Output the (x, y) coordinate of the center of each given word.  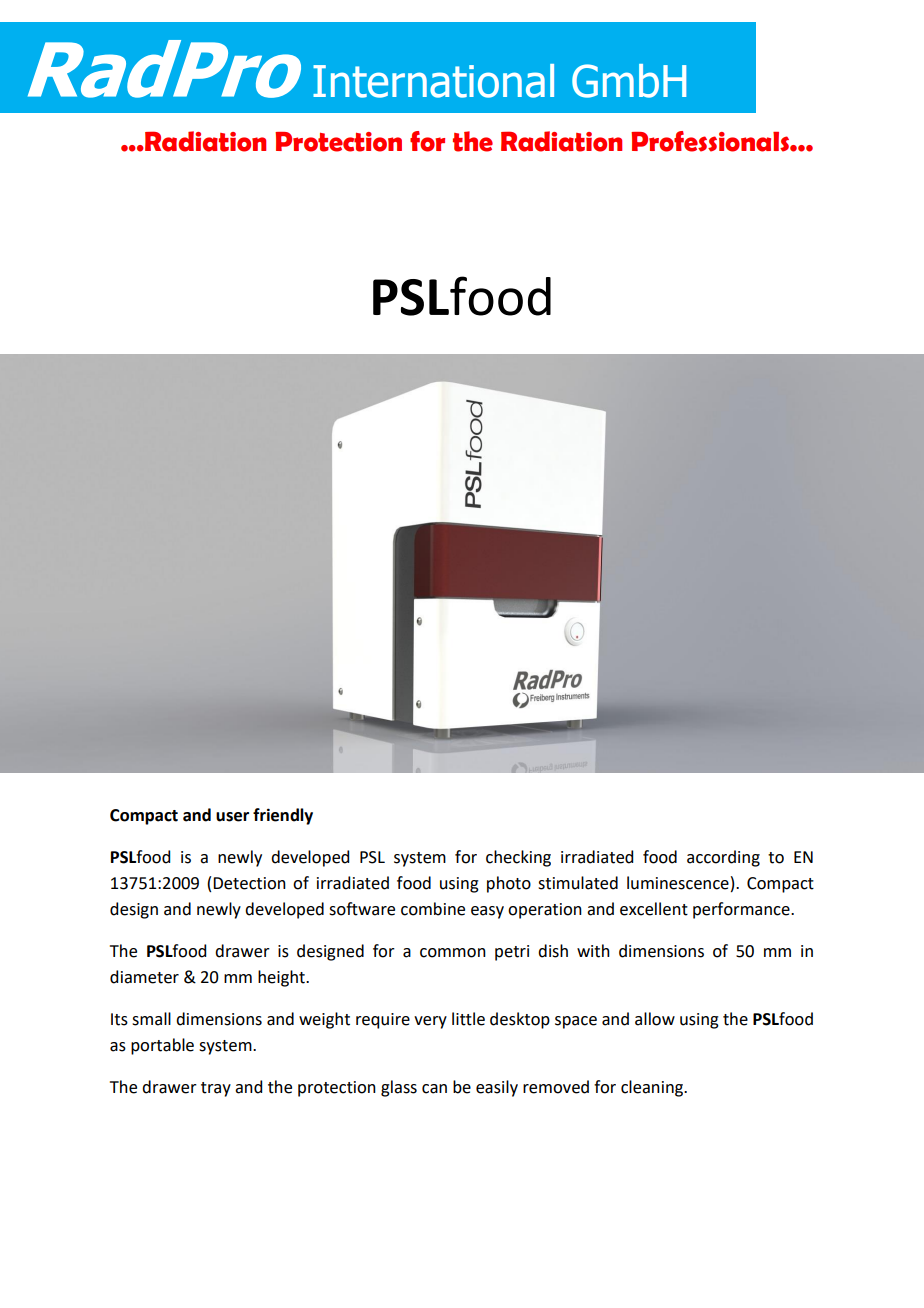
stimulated (578, 883)
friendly (283, 816)
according (723, 858)
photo (509, 884)
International (433, 81)
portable (162, 1046)
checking (518, 858)
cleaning (653, 1088)
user (232, 817)
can (434, 1089)
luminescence (678, 883)
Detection (249, 883)
